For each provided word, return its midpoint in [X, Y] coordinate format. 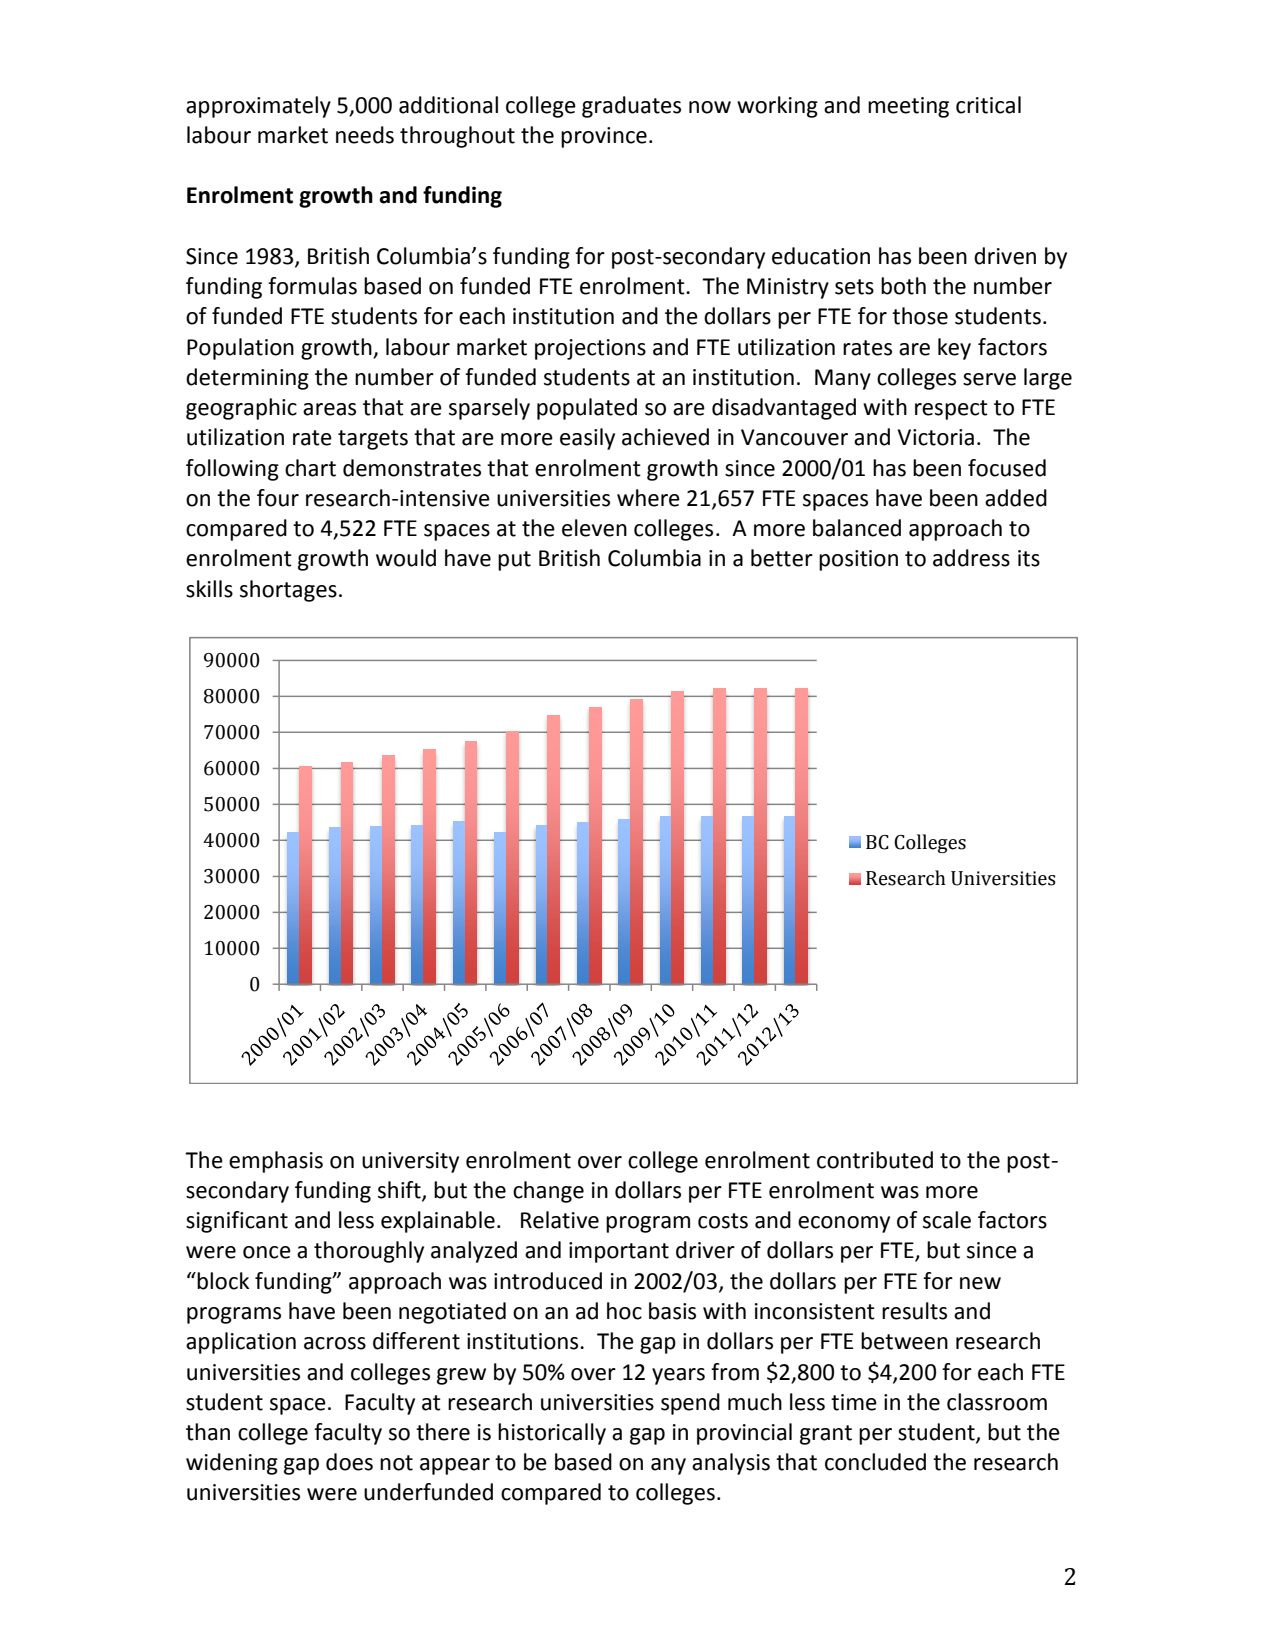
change [548, 1192]
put [514, 561]
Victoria [935, 437]
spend [690, 1404]
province [604, 137]
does [349, 1462]
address [971, 558]
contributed [875, 1160]
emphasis [276, 1162]
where [648, 498]
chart [310, 468]
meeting [908, 107]
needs [365, 135]
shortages [288, 591]
